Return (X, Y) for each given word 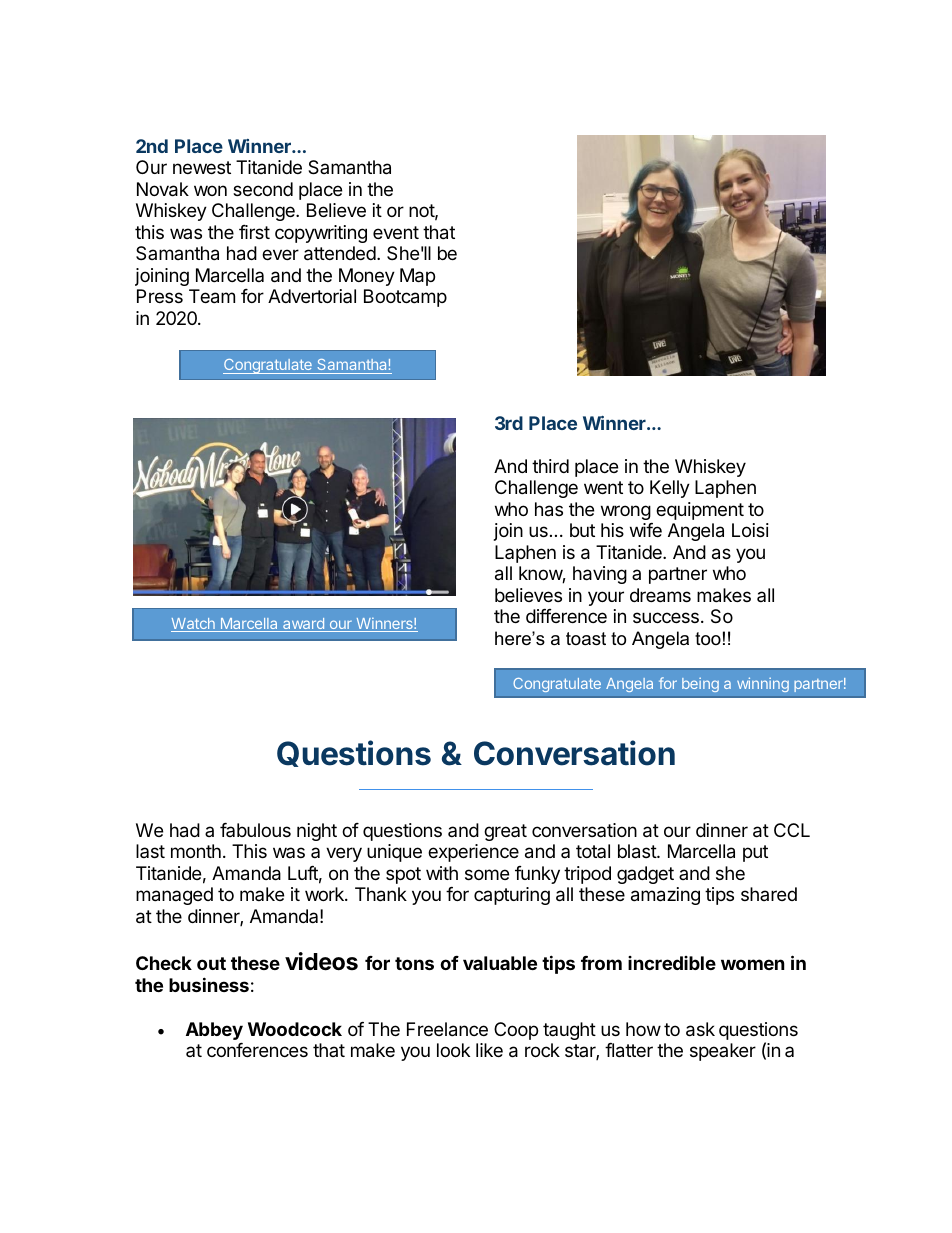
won (210, 190)
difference (566, 616)
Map (417, 277)
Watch (194, 625)
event (396, 232)
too (708, 639)
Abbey (214, 1031)
